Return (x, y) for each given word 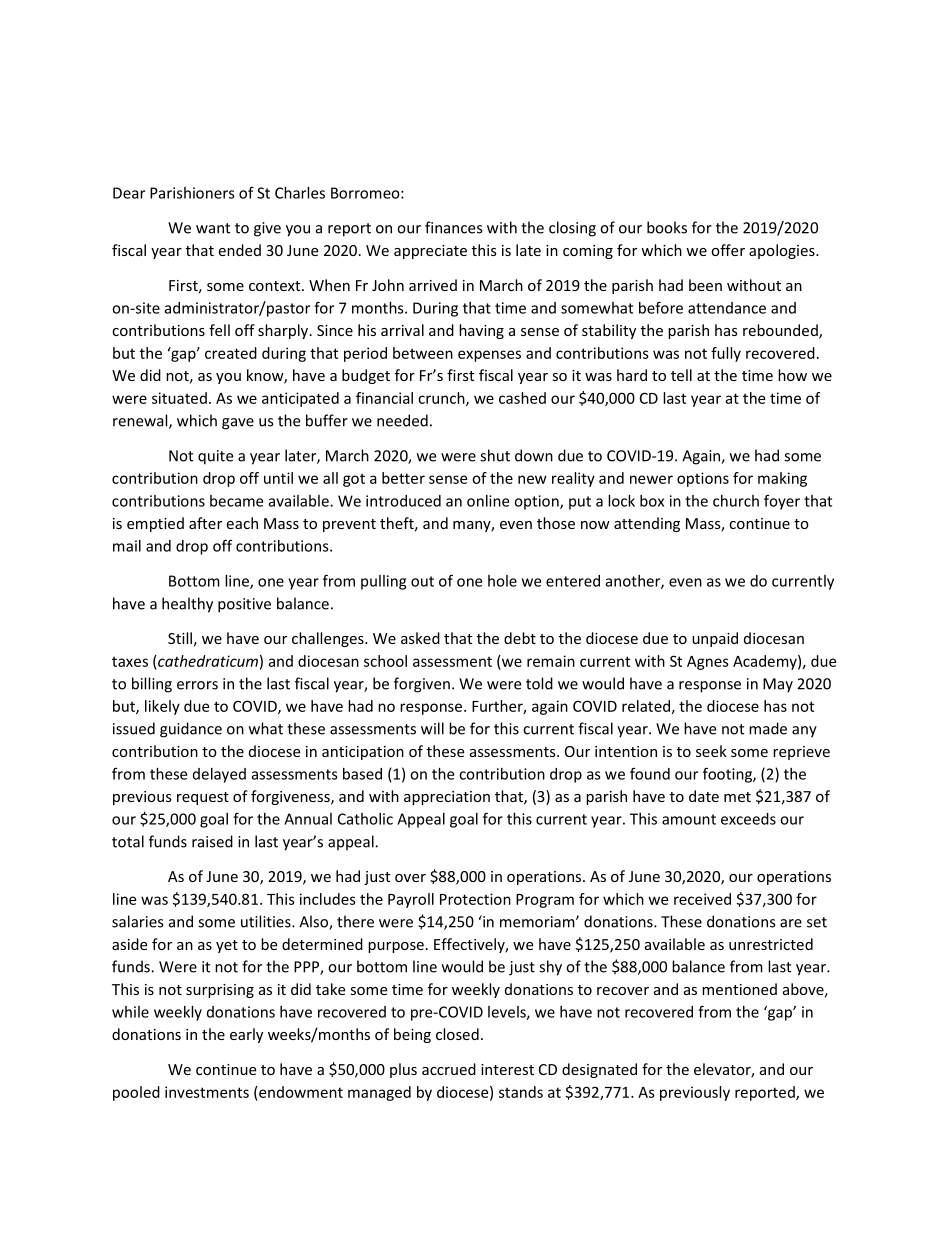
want (213, 228)
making (782, 479)
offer (728, 250)
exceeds (748, 819)
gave (238, 424)
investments (207, 1092)
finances (453, 227)
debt (520, 638)
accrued (449, 1069)
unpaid (715, 639)
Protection (475, 899)
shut (495, 455)
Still (180, 638)
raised (212, 841)
